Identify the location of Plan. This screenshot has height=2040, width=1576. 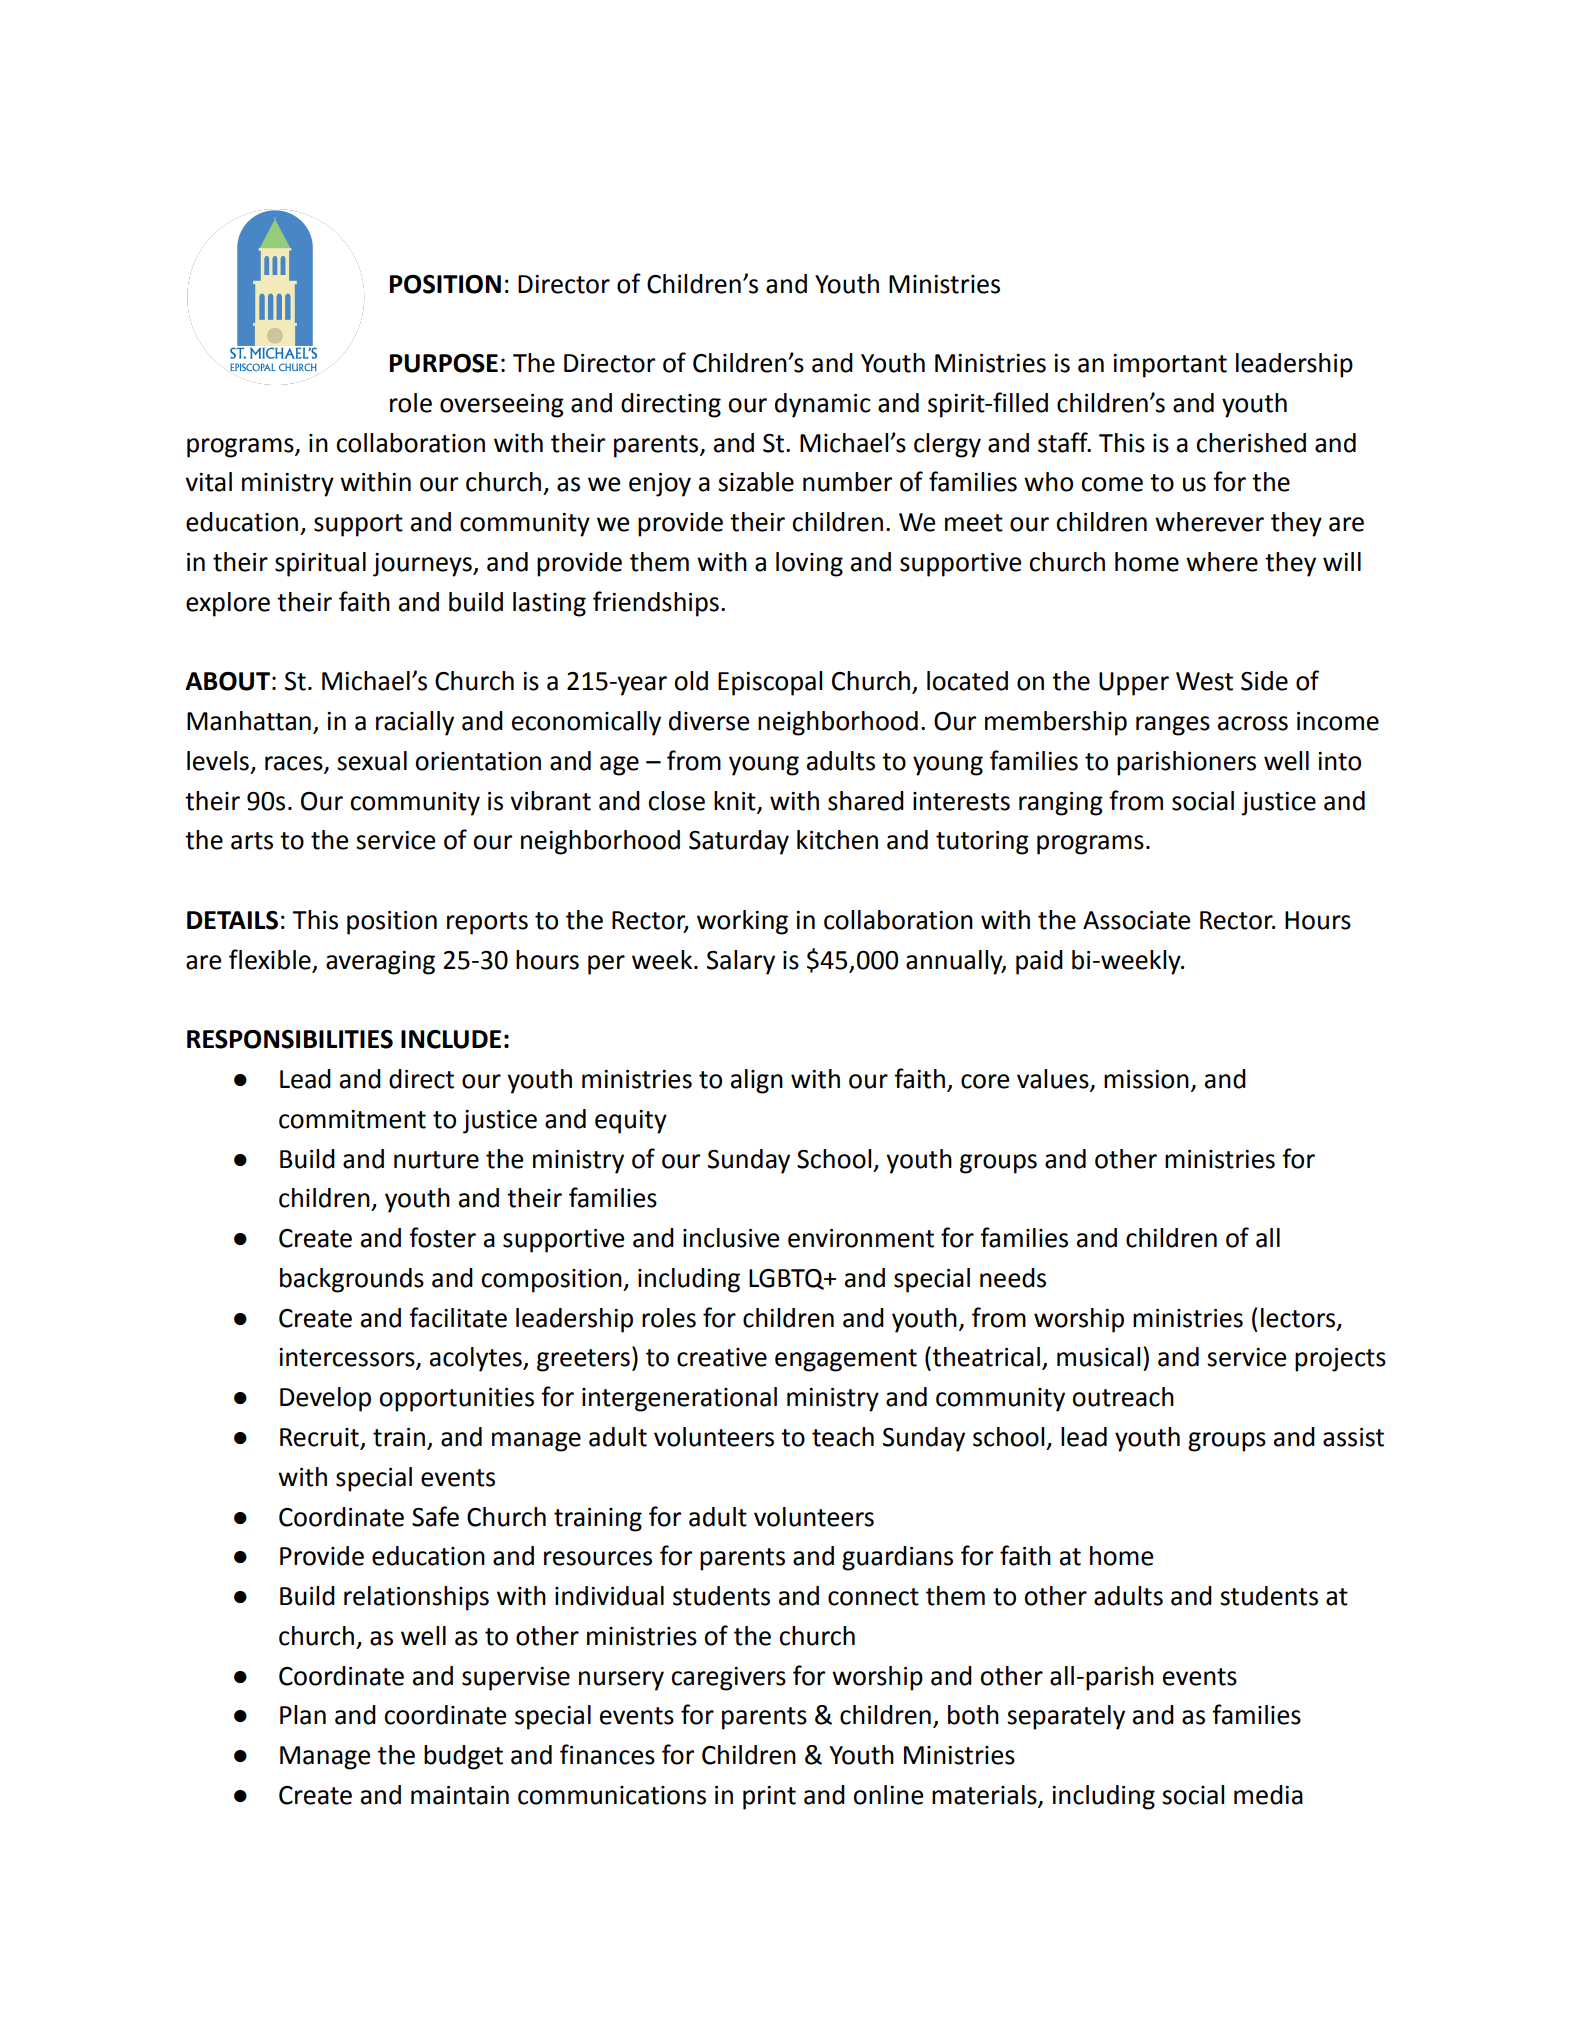
(303, 1715).
